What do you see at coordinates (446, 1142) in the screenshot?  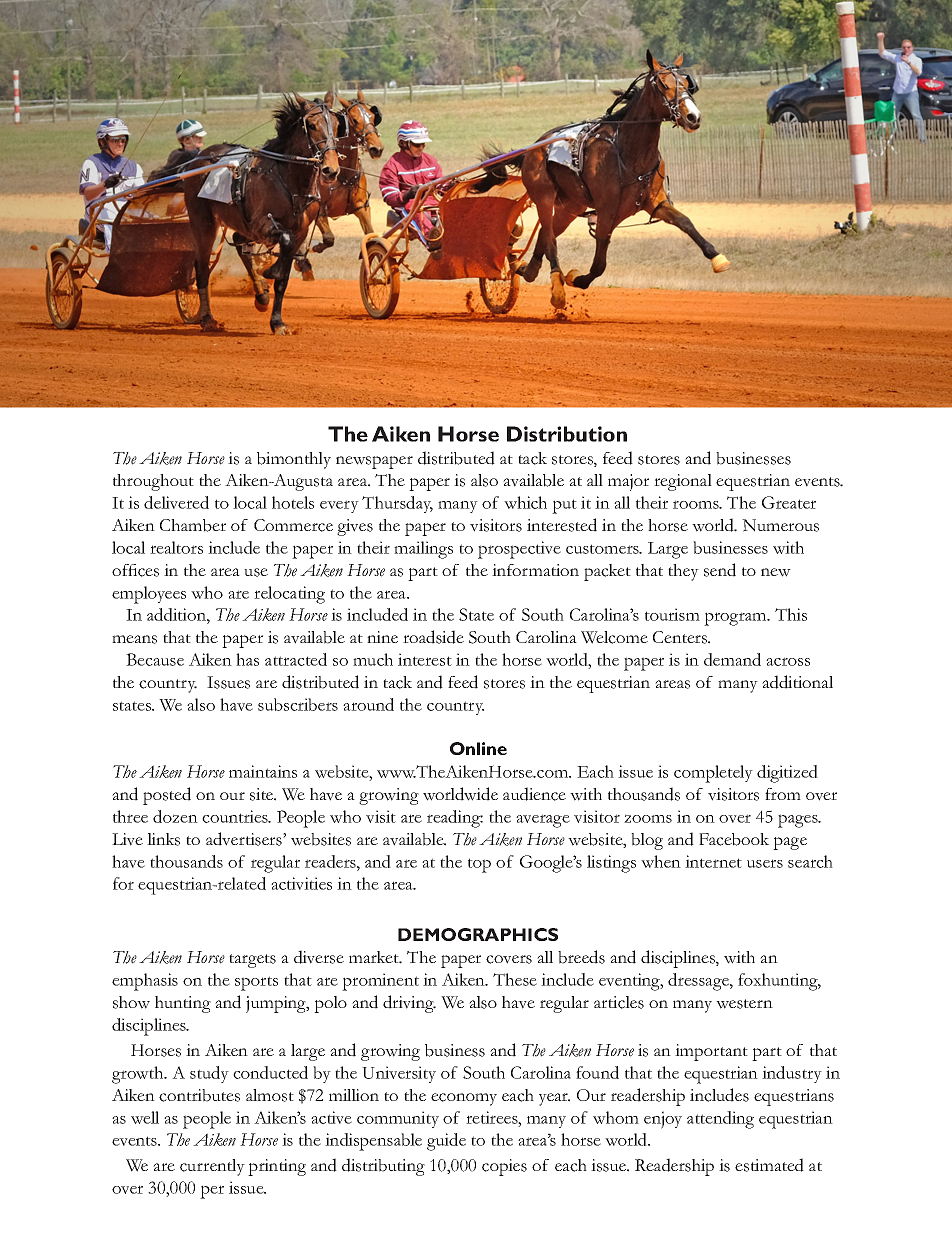 I see `guide` at bounding box center [446, 1142].
